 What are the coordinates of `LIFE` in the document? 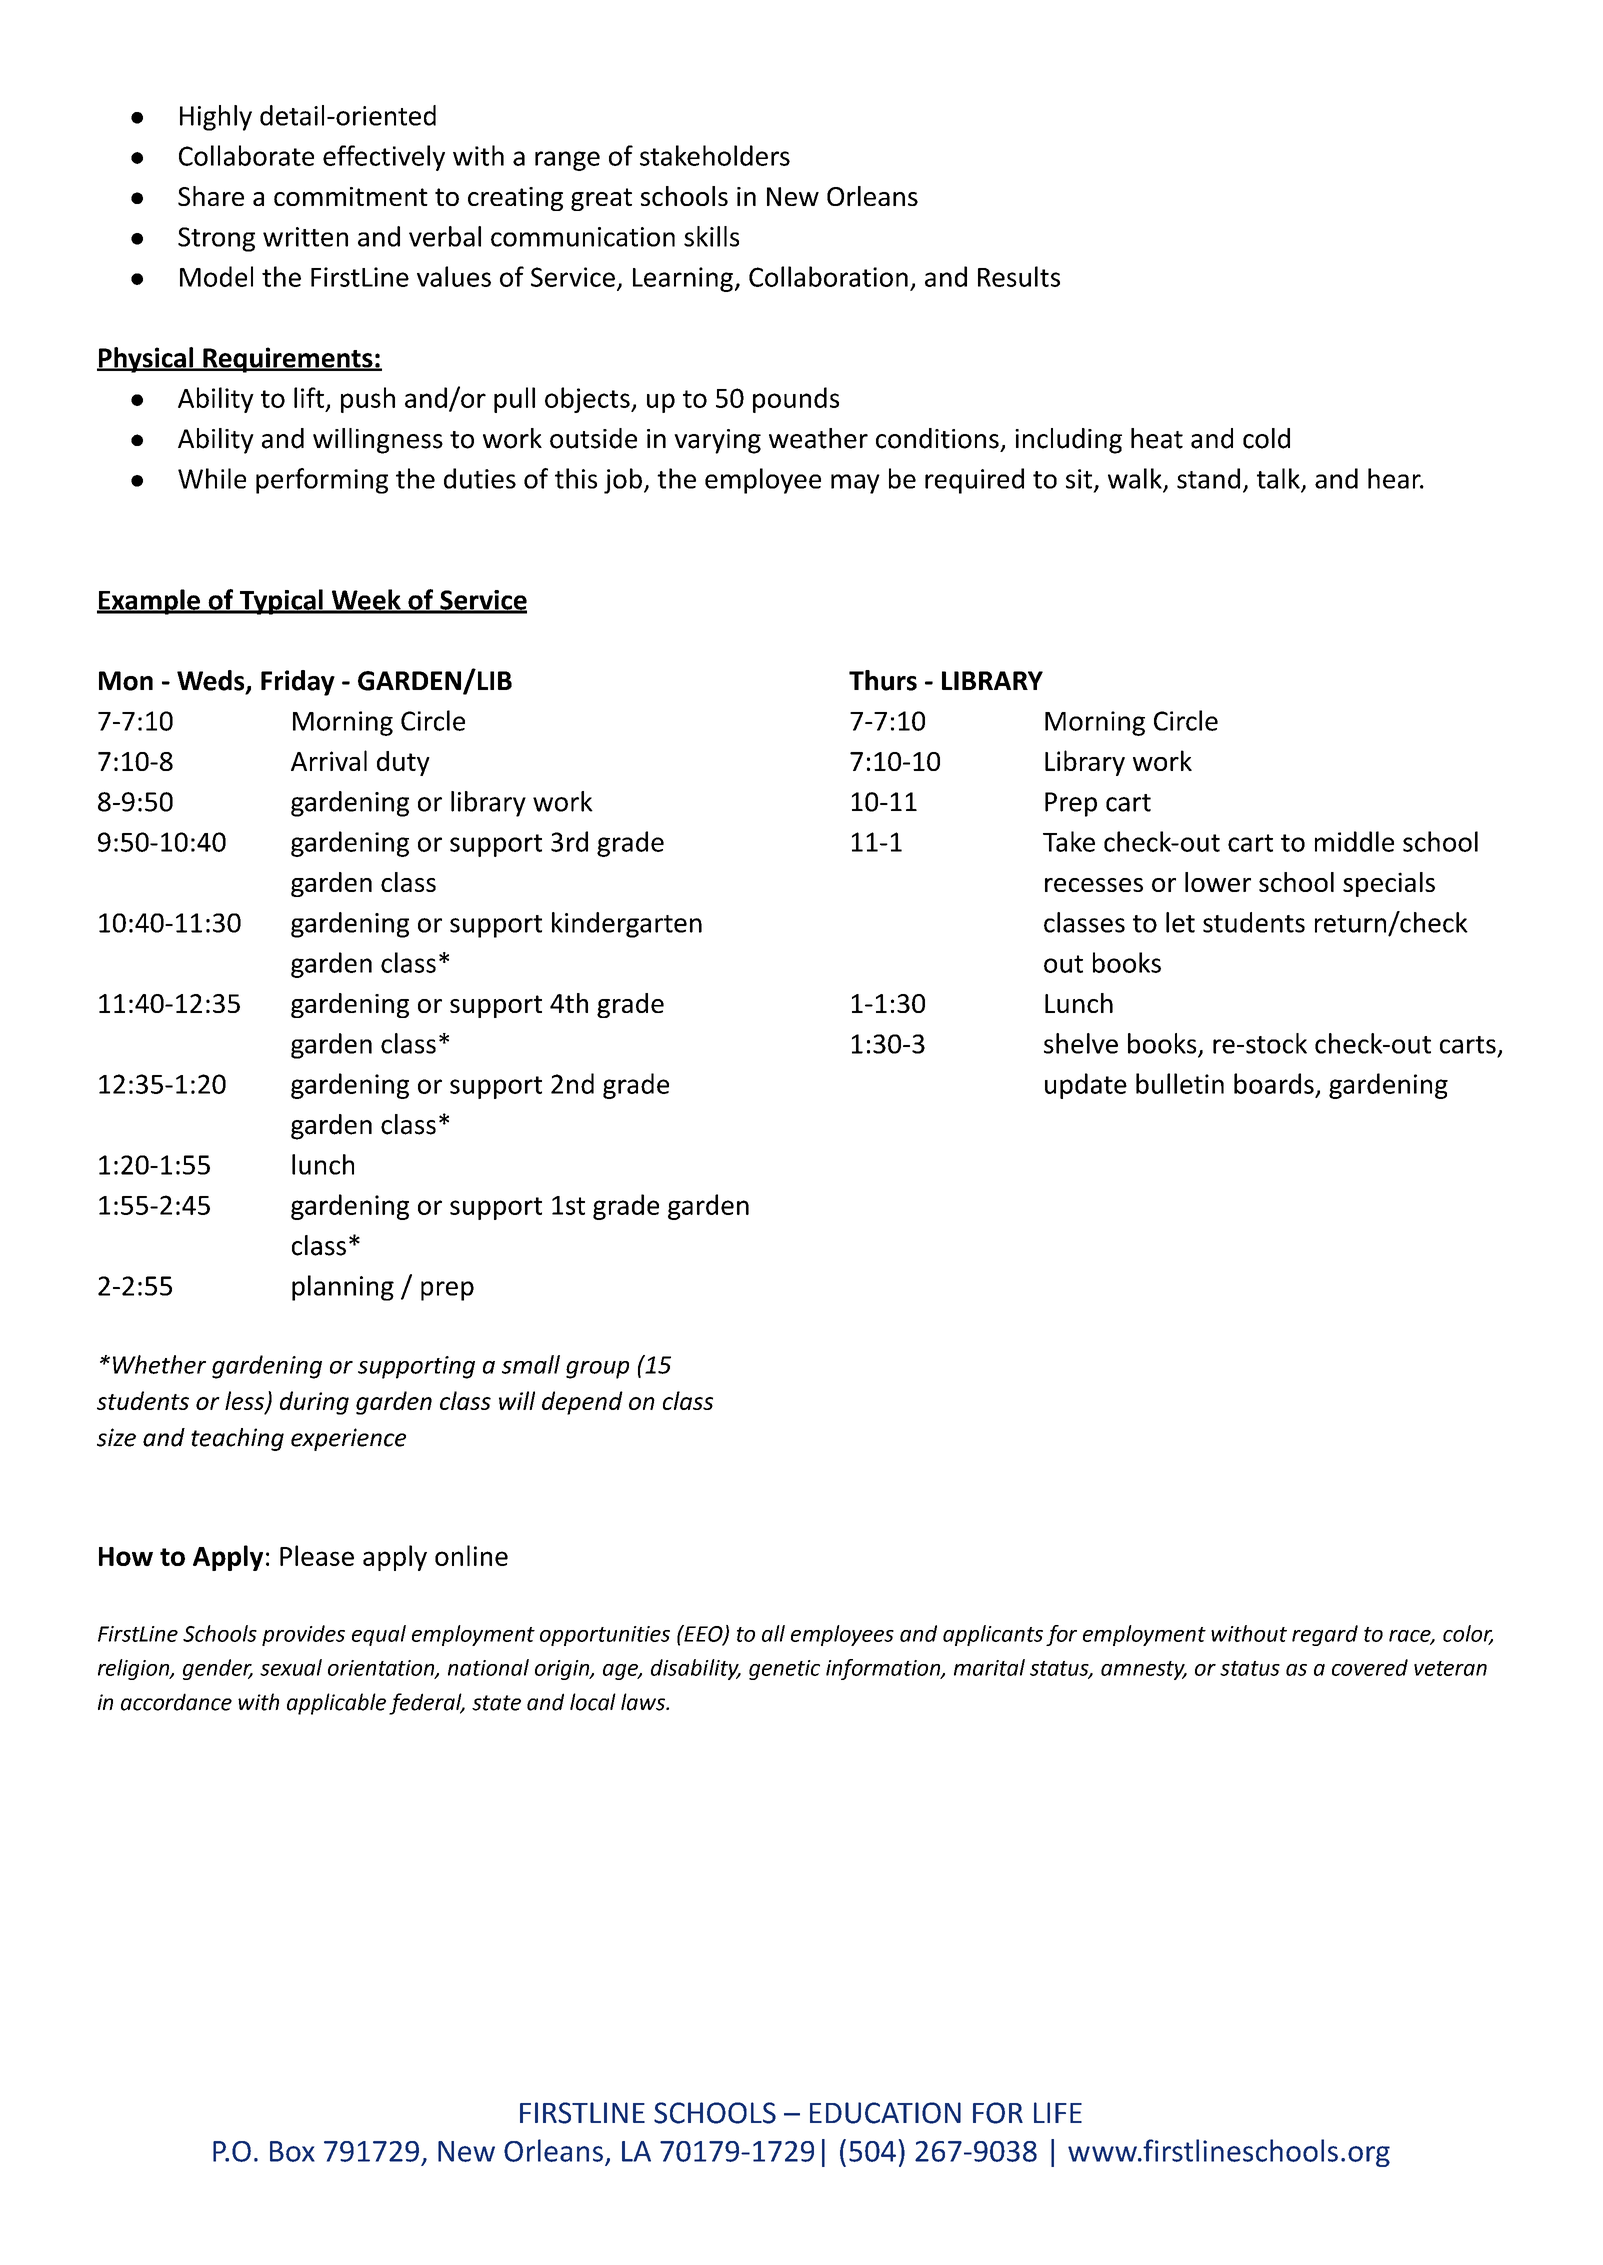 It's located at (1058, 2112).
